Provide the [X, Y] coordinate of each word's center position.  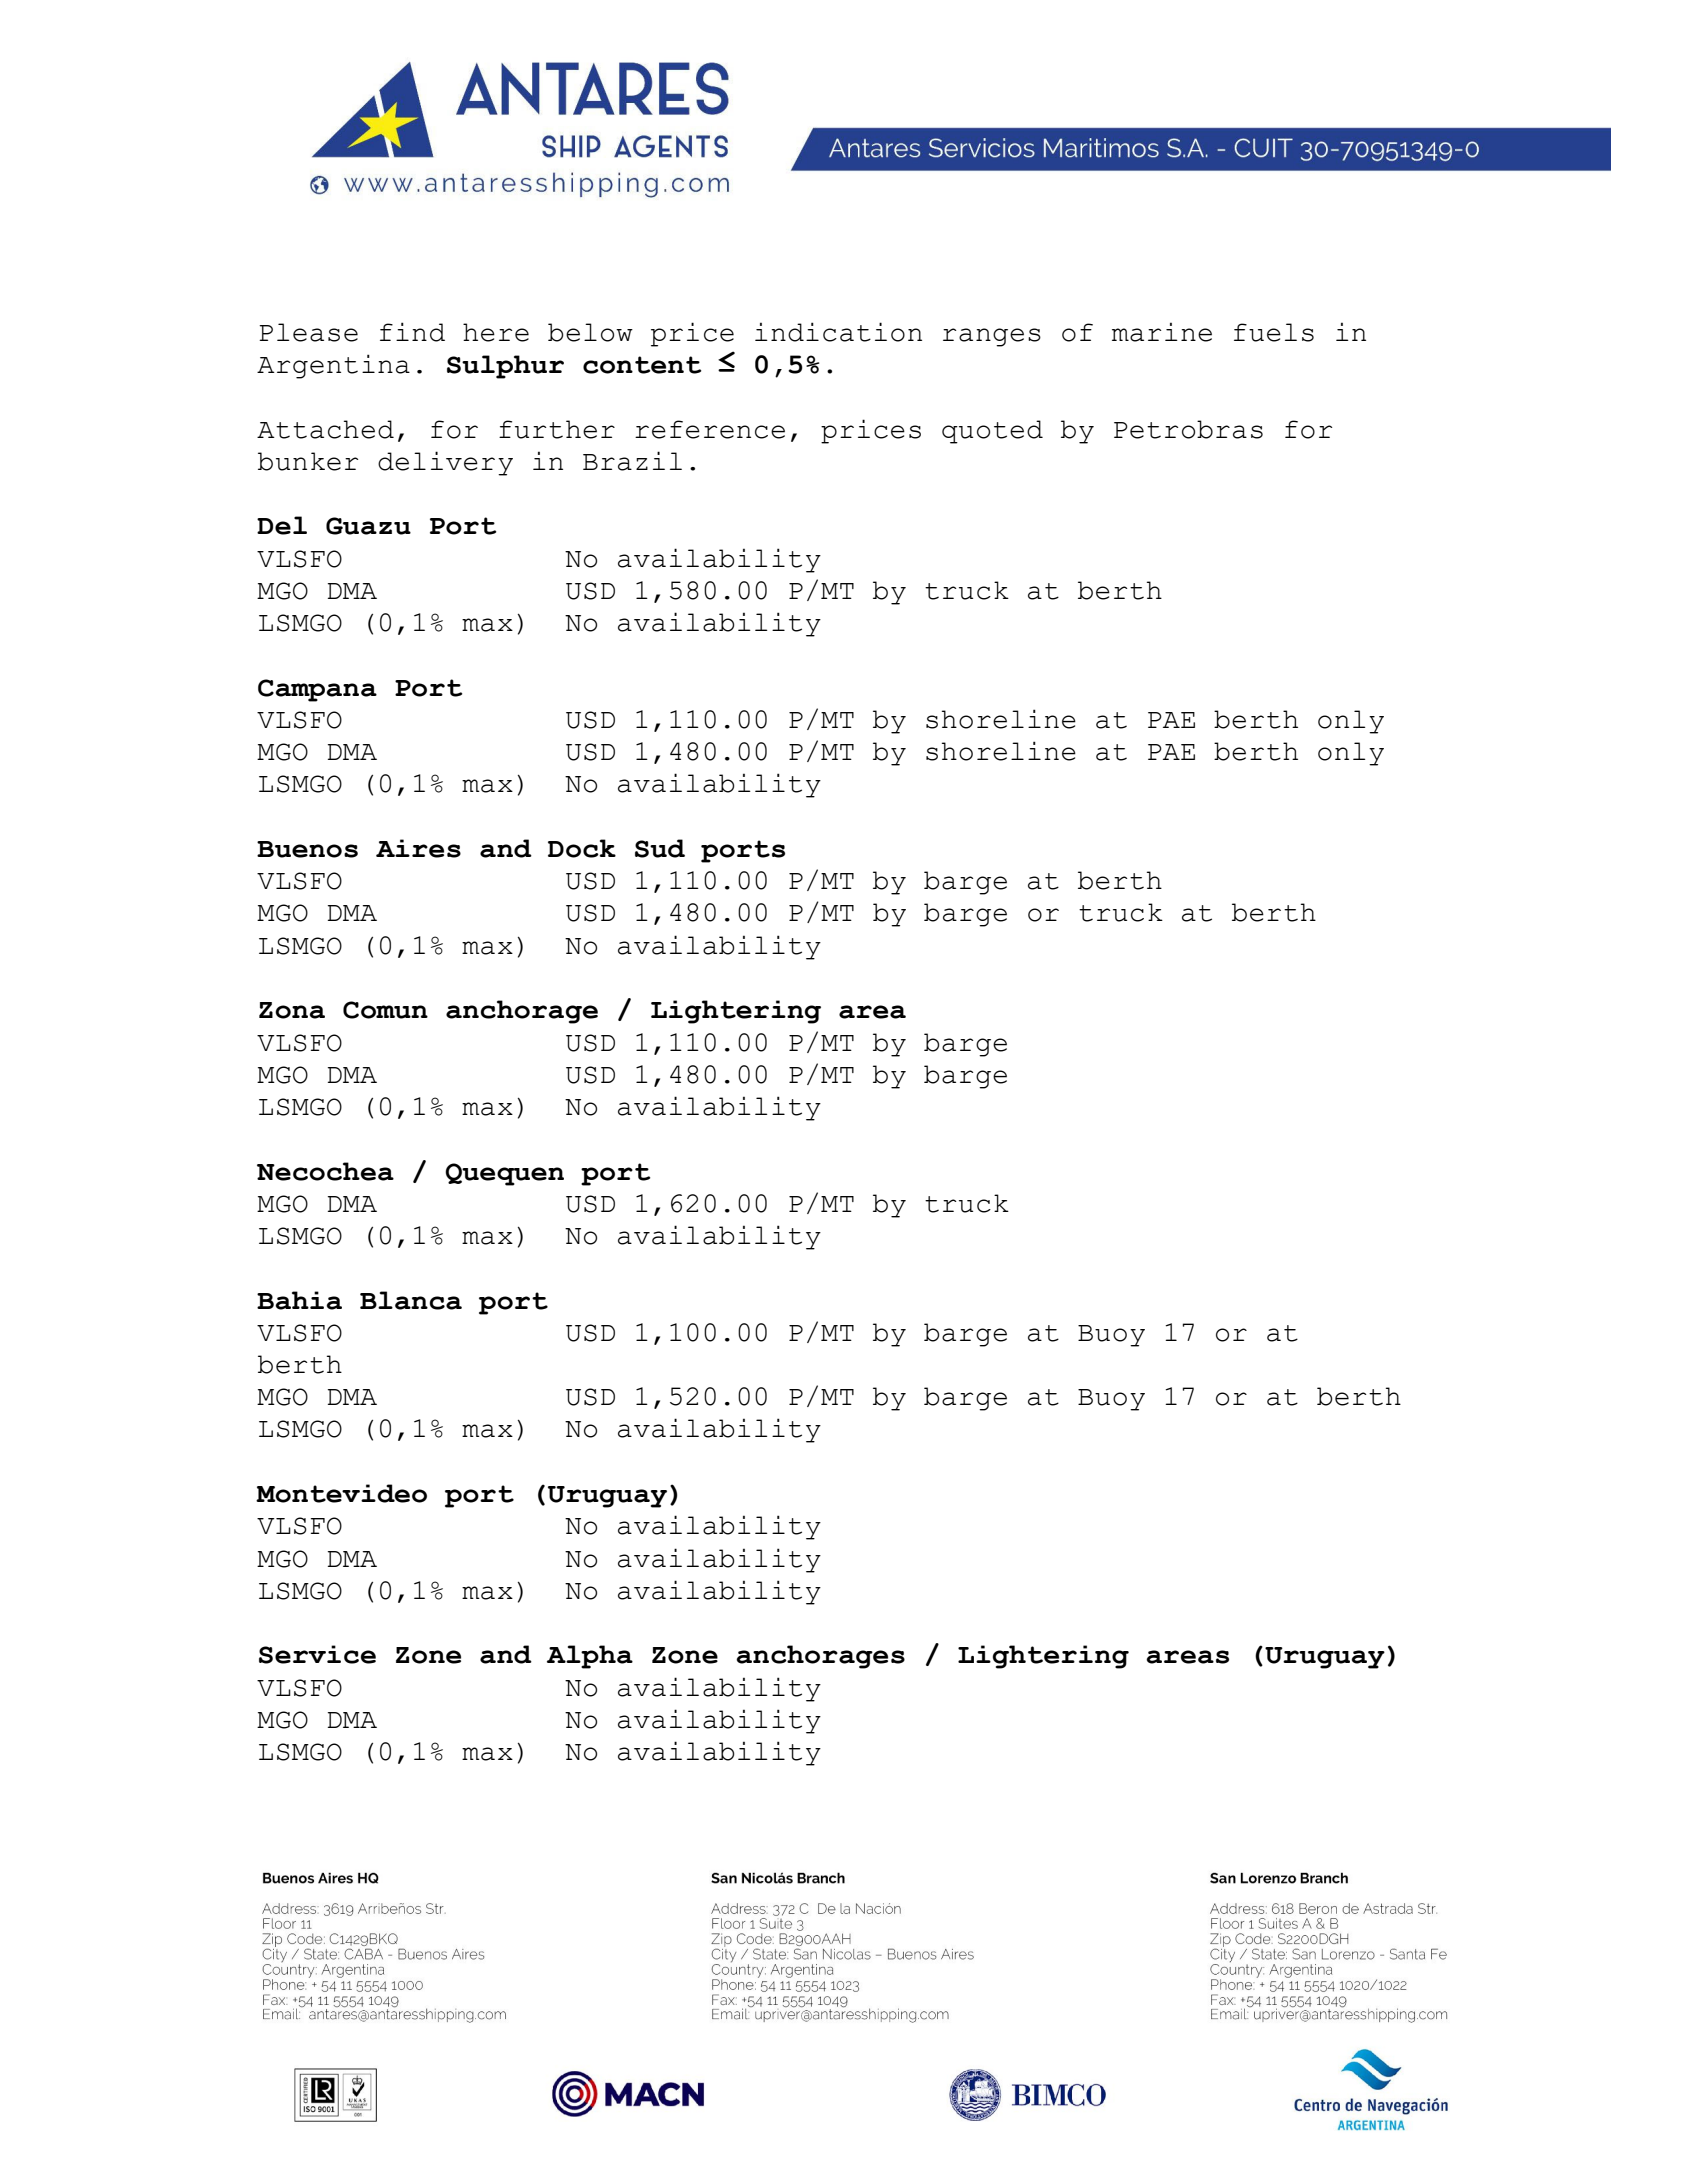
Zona [292, 1010]
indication [838, 332]
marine [1162, 332]
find [412, 332]
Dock [582, 848]
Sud [660, 848]
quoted [992, 432]
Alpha [590, 1657]
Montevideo [341, 1493]
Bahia [299, 1300]
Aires [418, 848]
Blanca [411, 1300]
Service [317, 1654]
